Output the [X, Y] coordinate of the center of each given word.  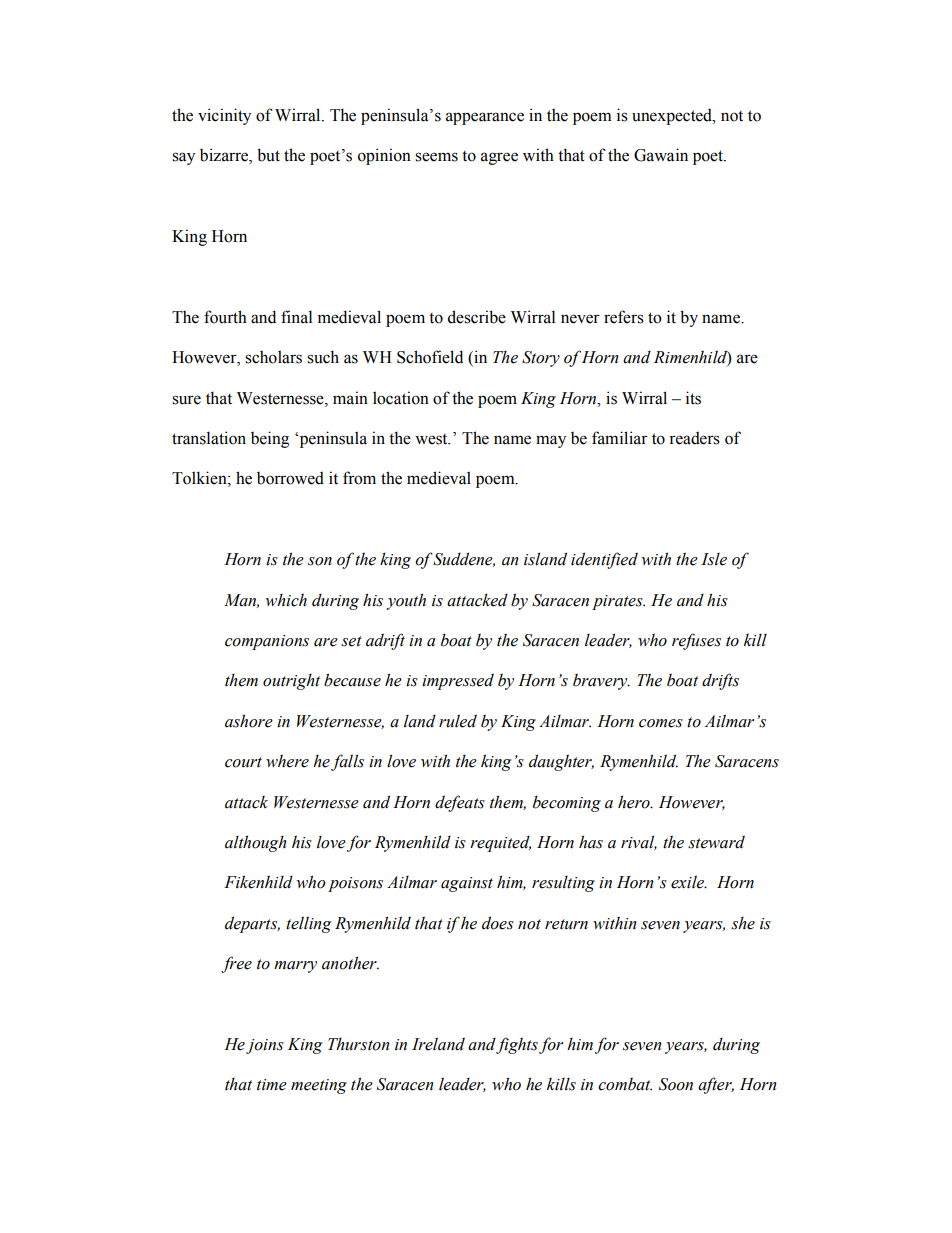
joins [265, 1046]
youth [406, 601]
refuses [696, 641]
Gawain [661, 155]
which [286, 600]
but [268, 155]
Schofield [430, 357]
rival [639, 842]
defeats [460, 803]
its [693, 398]
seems [436, 157]
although [256, 843]
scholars [273, 357]
